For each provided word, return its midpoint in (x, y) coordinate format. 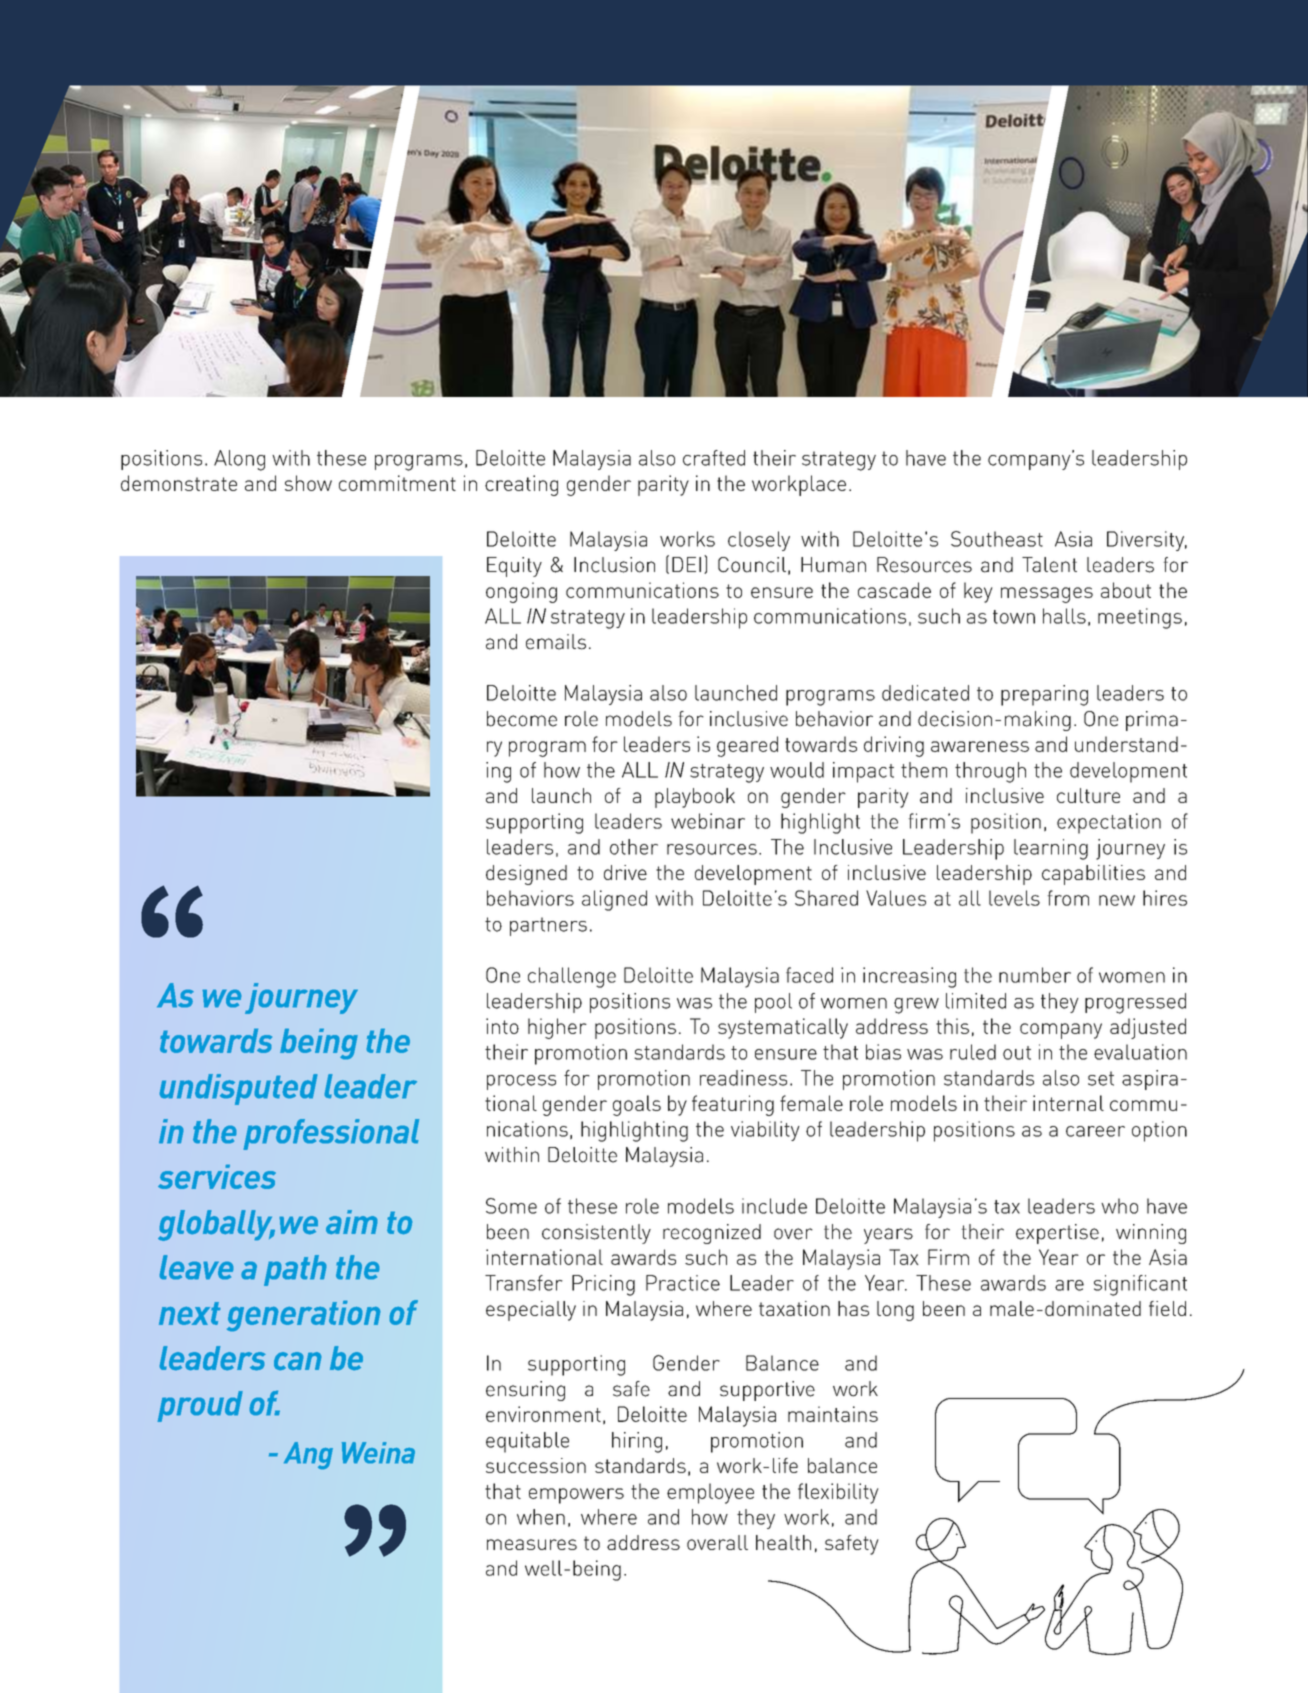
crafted (714, 458)
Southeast (997, 539)
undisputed (239, 1089)
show (308, 483)
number (1035, 975)
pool (773, 1003)
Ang (308, 1455)
